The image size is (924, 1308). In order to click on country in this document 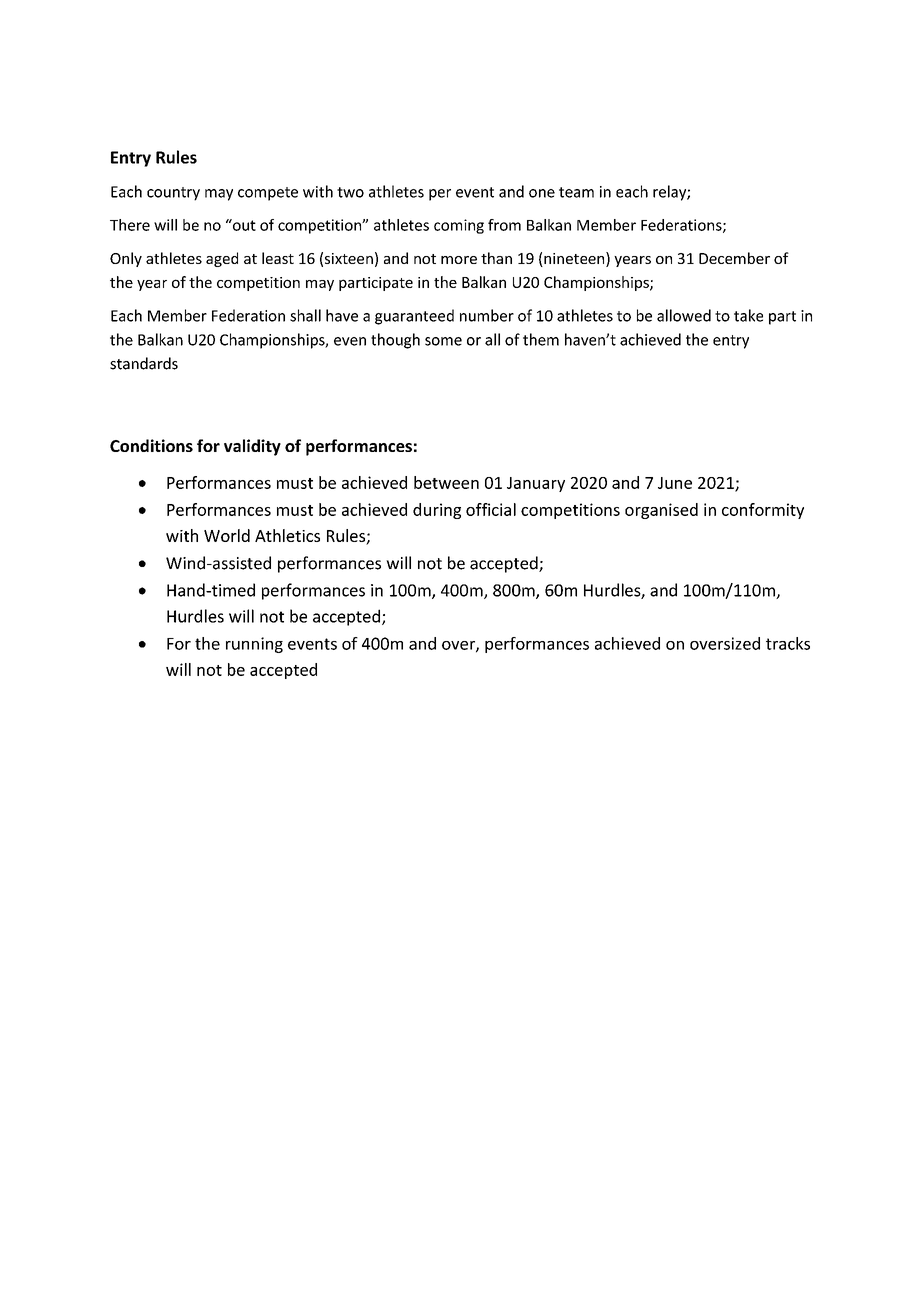, I will do `click(173, 194)`.
